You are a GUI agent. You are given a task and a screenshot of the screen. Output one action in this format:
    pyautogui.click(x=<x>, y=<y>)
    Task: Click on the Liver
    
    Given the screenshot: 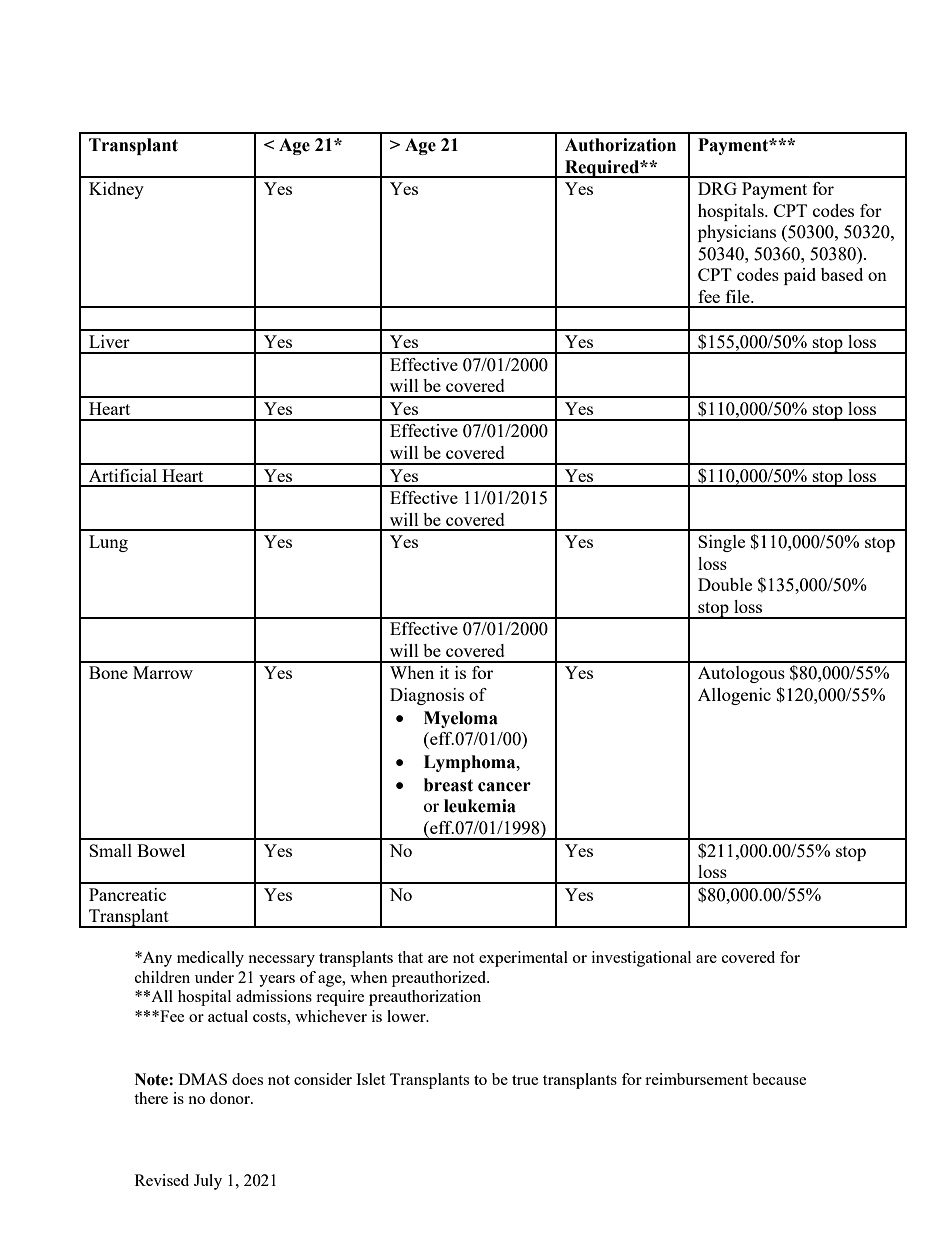 What is the action you would take?
    pyautogui.click(x=109, y=341)
